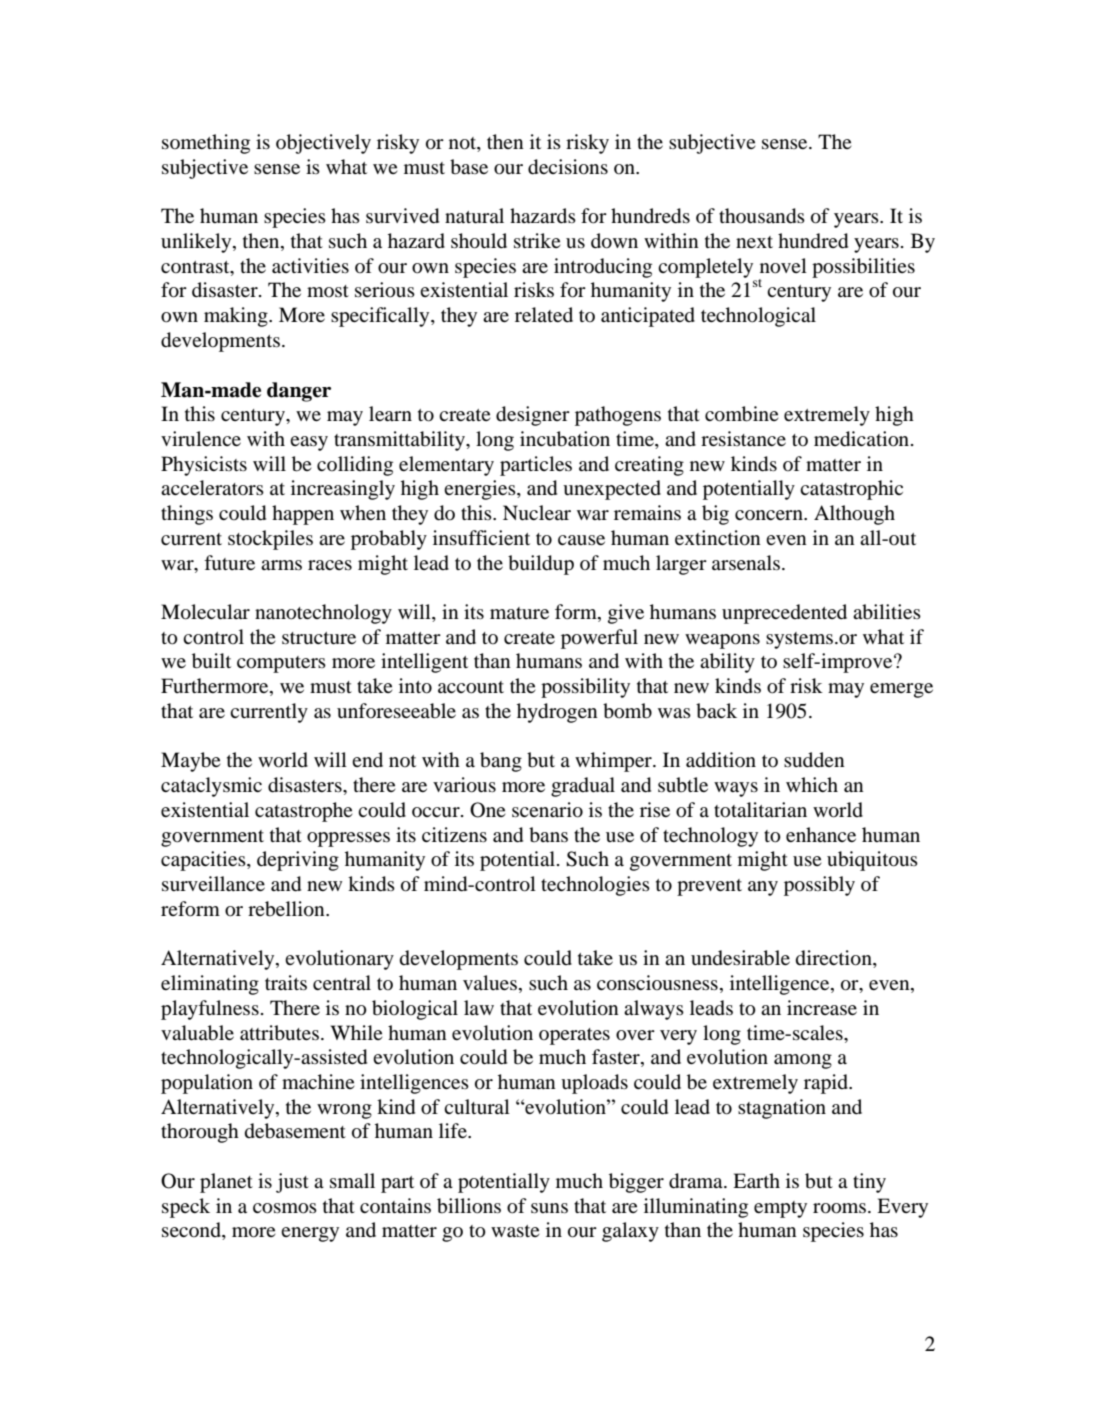 Image resolution: width=1097 pixels, height=1420 pixels. Describe the element at coordinates (281, 664) in the page. I see `computers` at that location.
